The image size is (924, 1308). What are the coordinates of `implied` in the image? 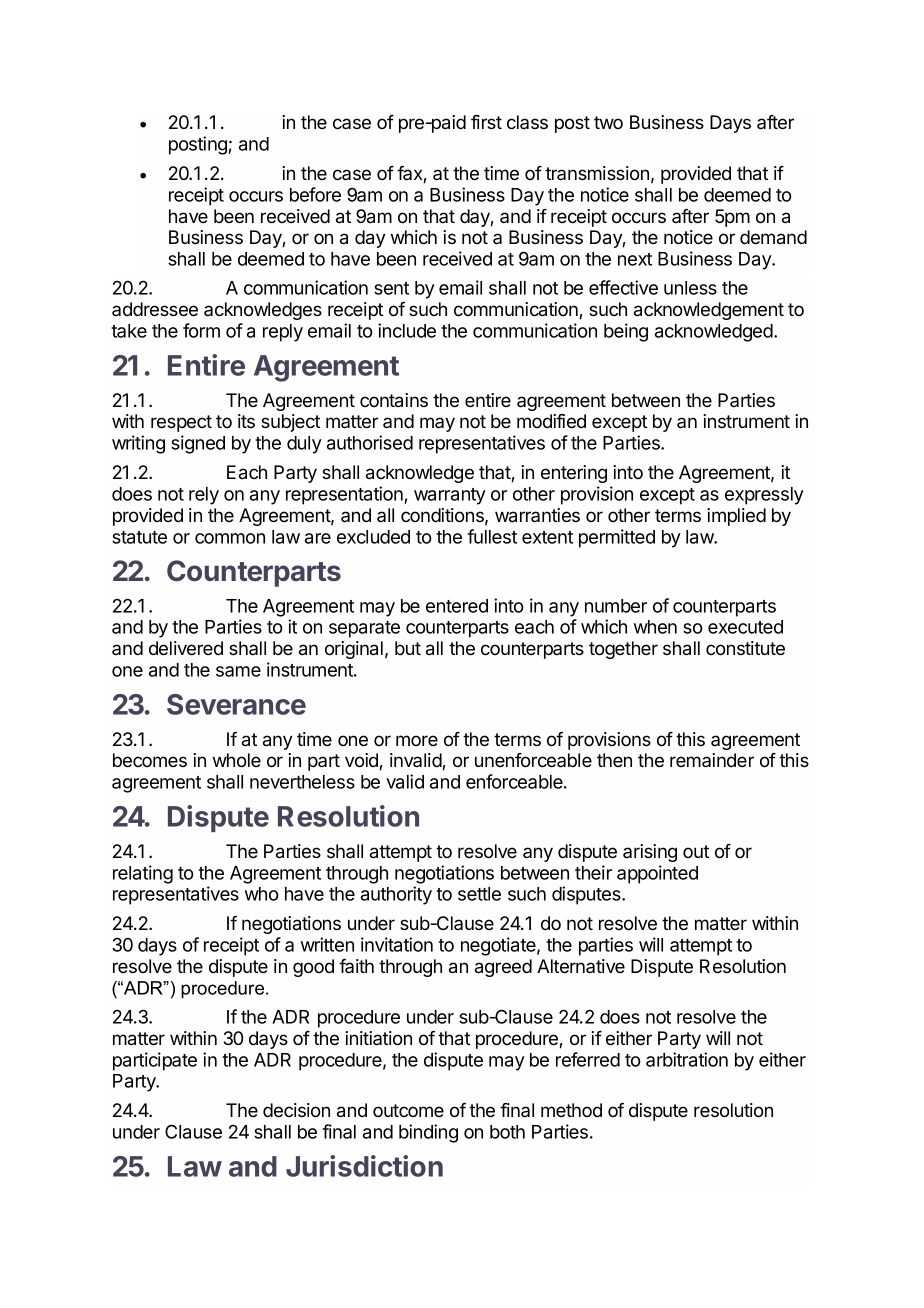 It's located at (736, 517).
